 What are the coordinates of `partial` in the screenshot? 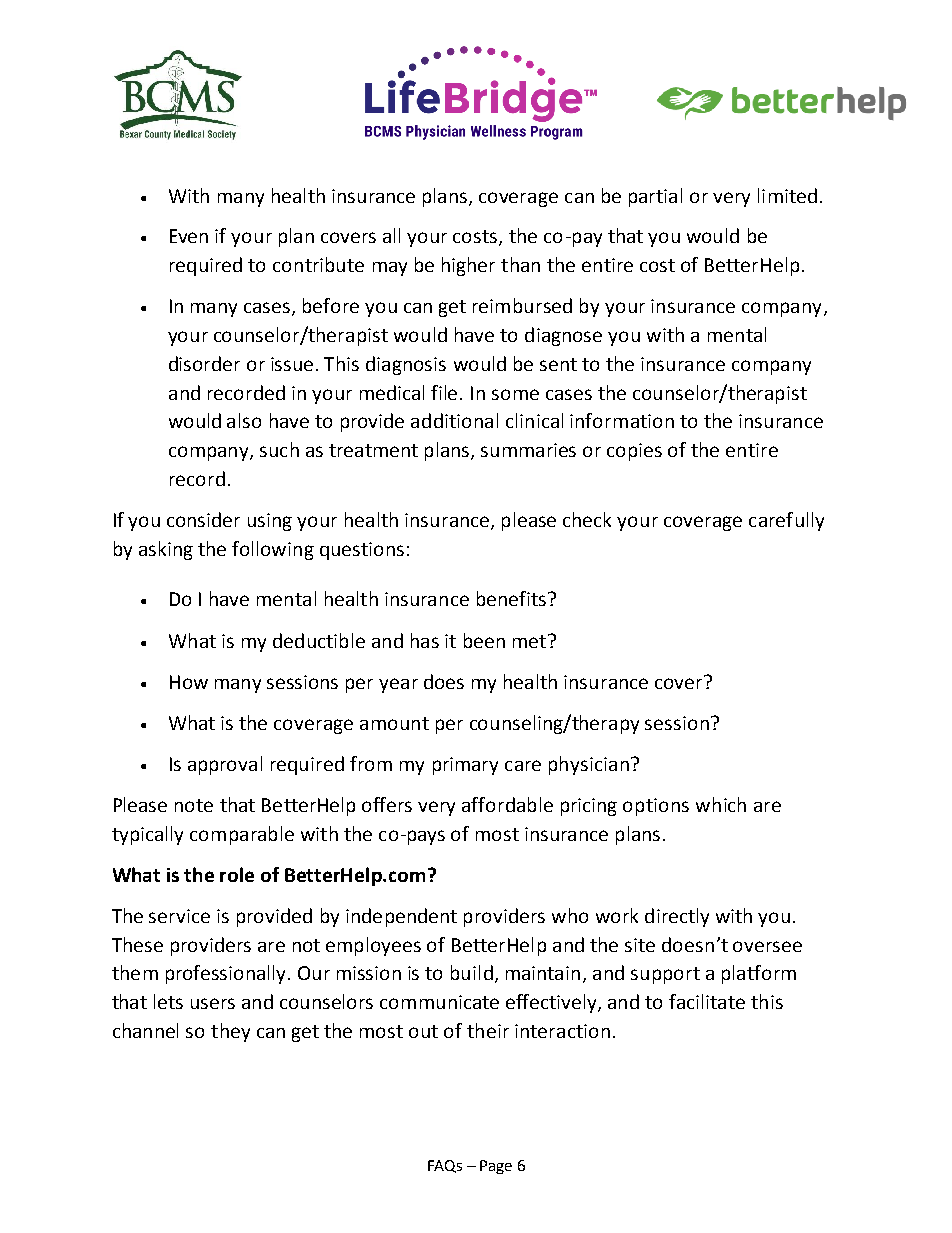 It's located at (655, 197).
